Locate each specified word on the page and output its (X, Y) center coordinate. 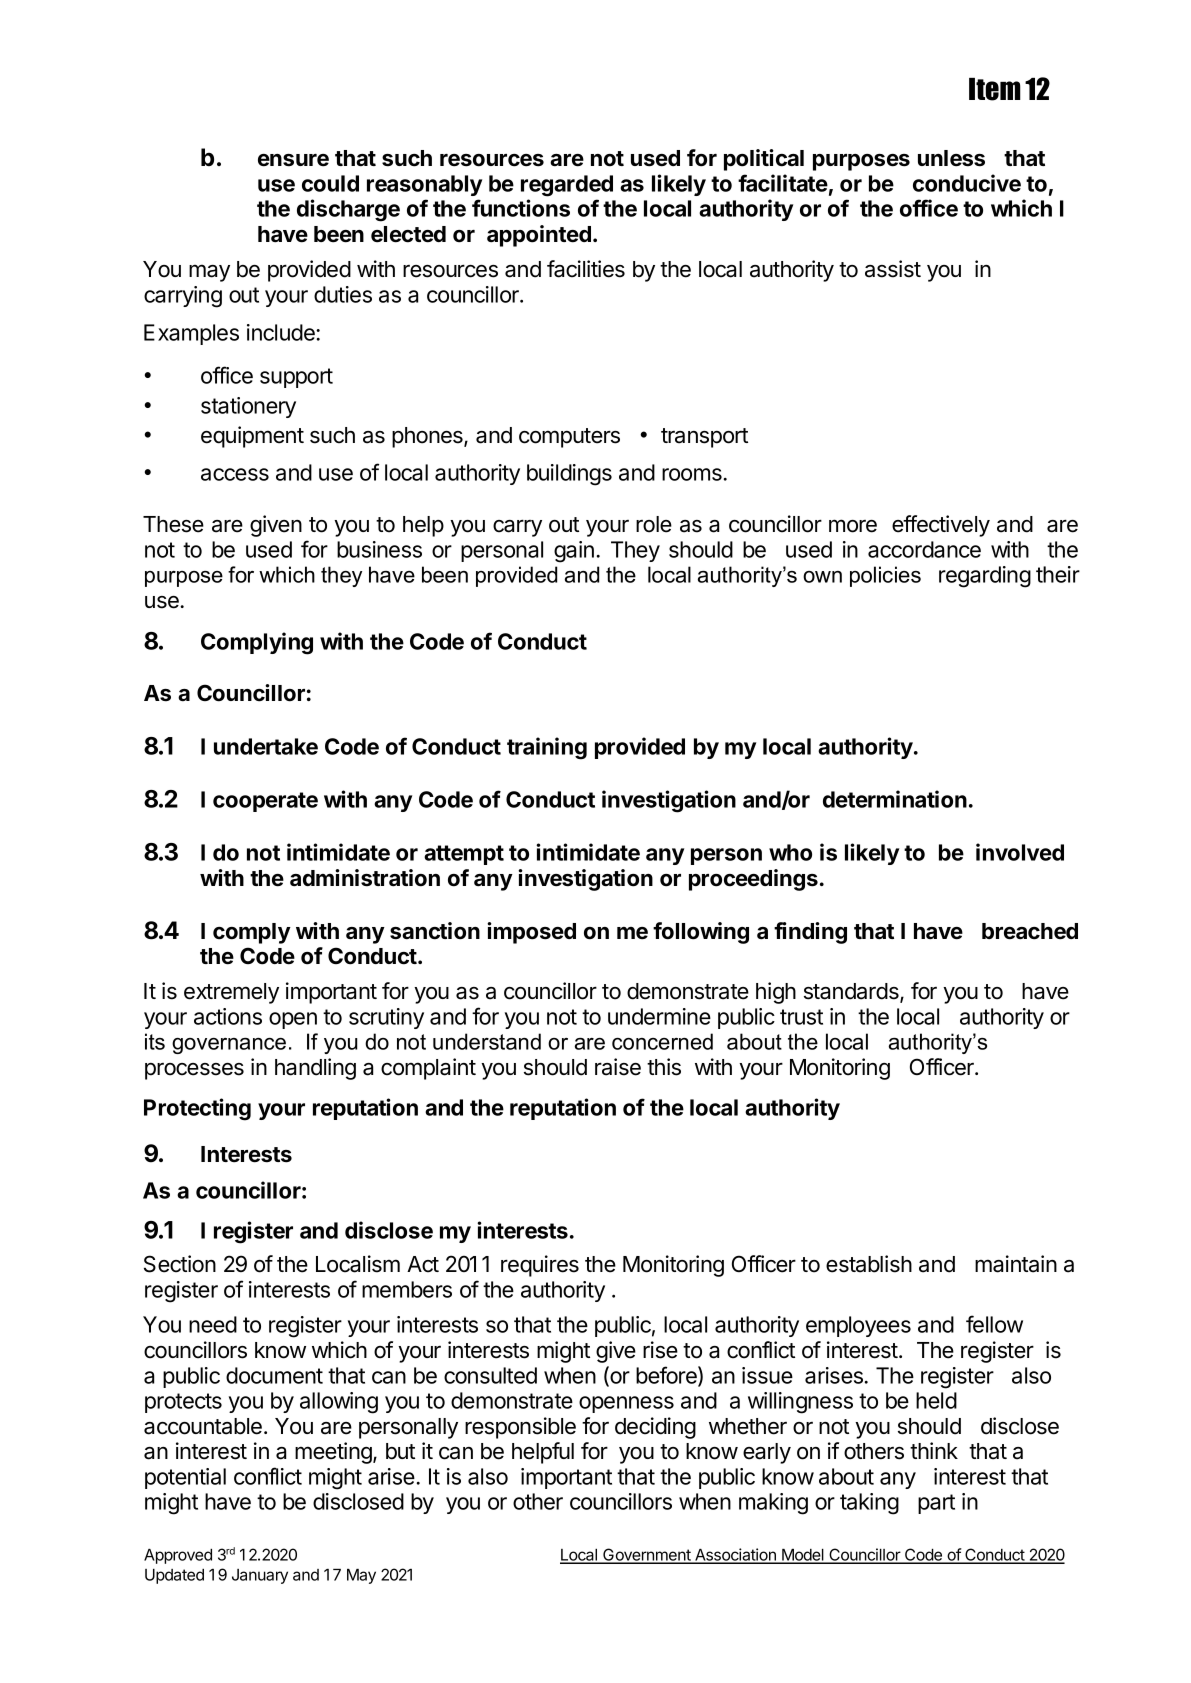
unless (951, 158)
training (547, 748)
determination (895, 799)
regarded (567, 186)
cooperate (265, 802)
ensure (293, 160)
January (260, 1576)
